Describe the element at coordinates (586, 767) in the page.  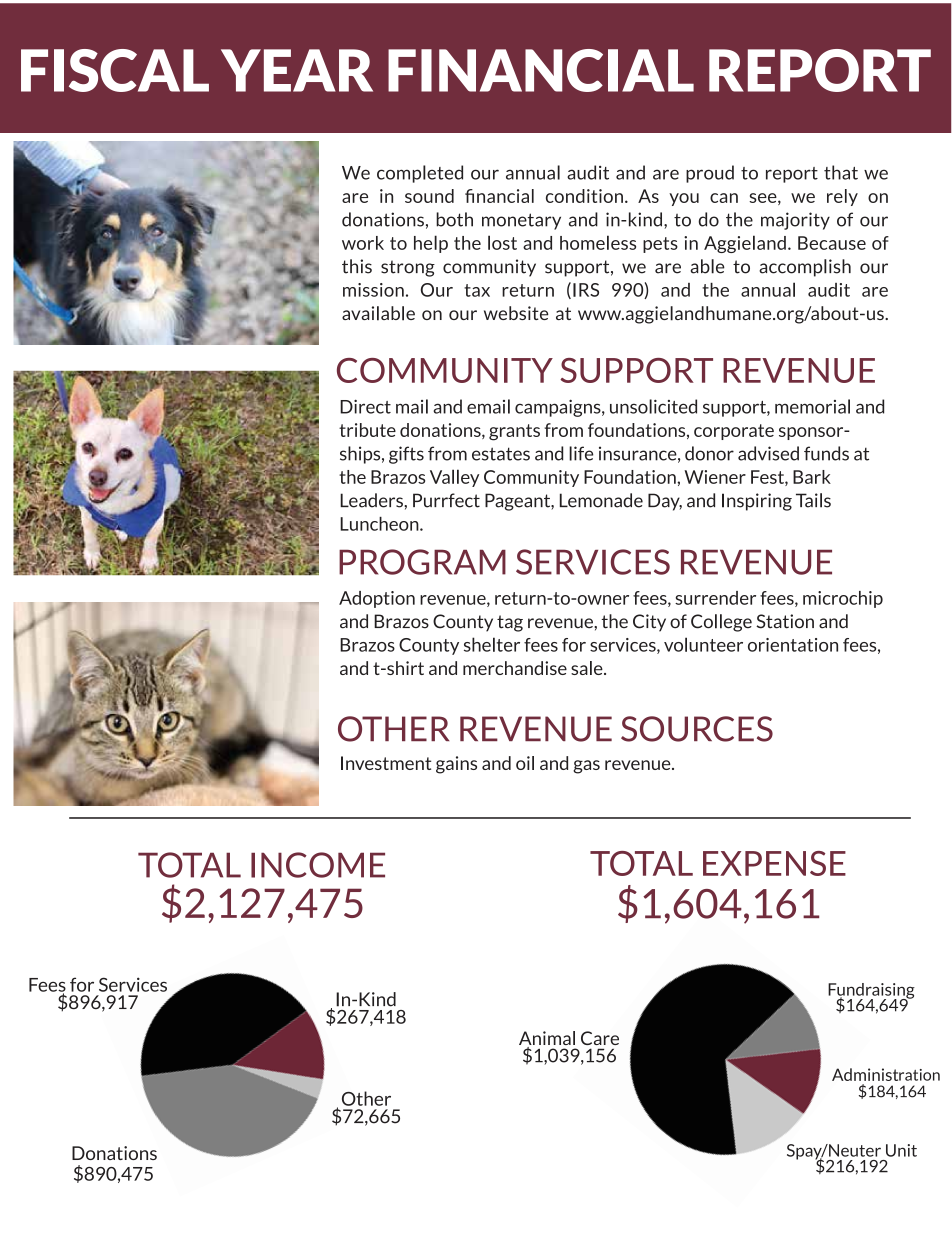
I see `gas` at that location.
